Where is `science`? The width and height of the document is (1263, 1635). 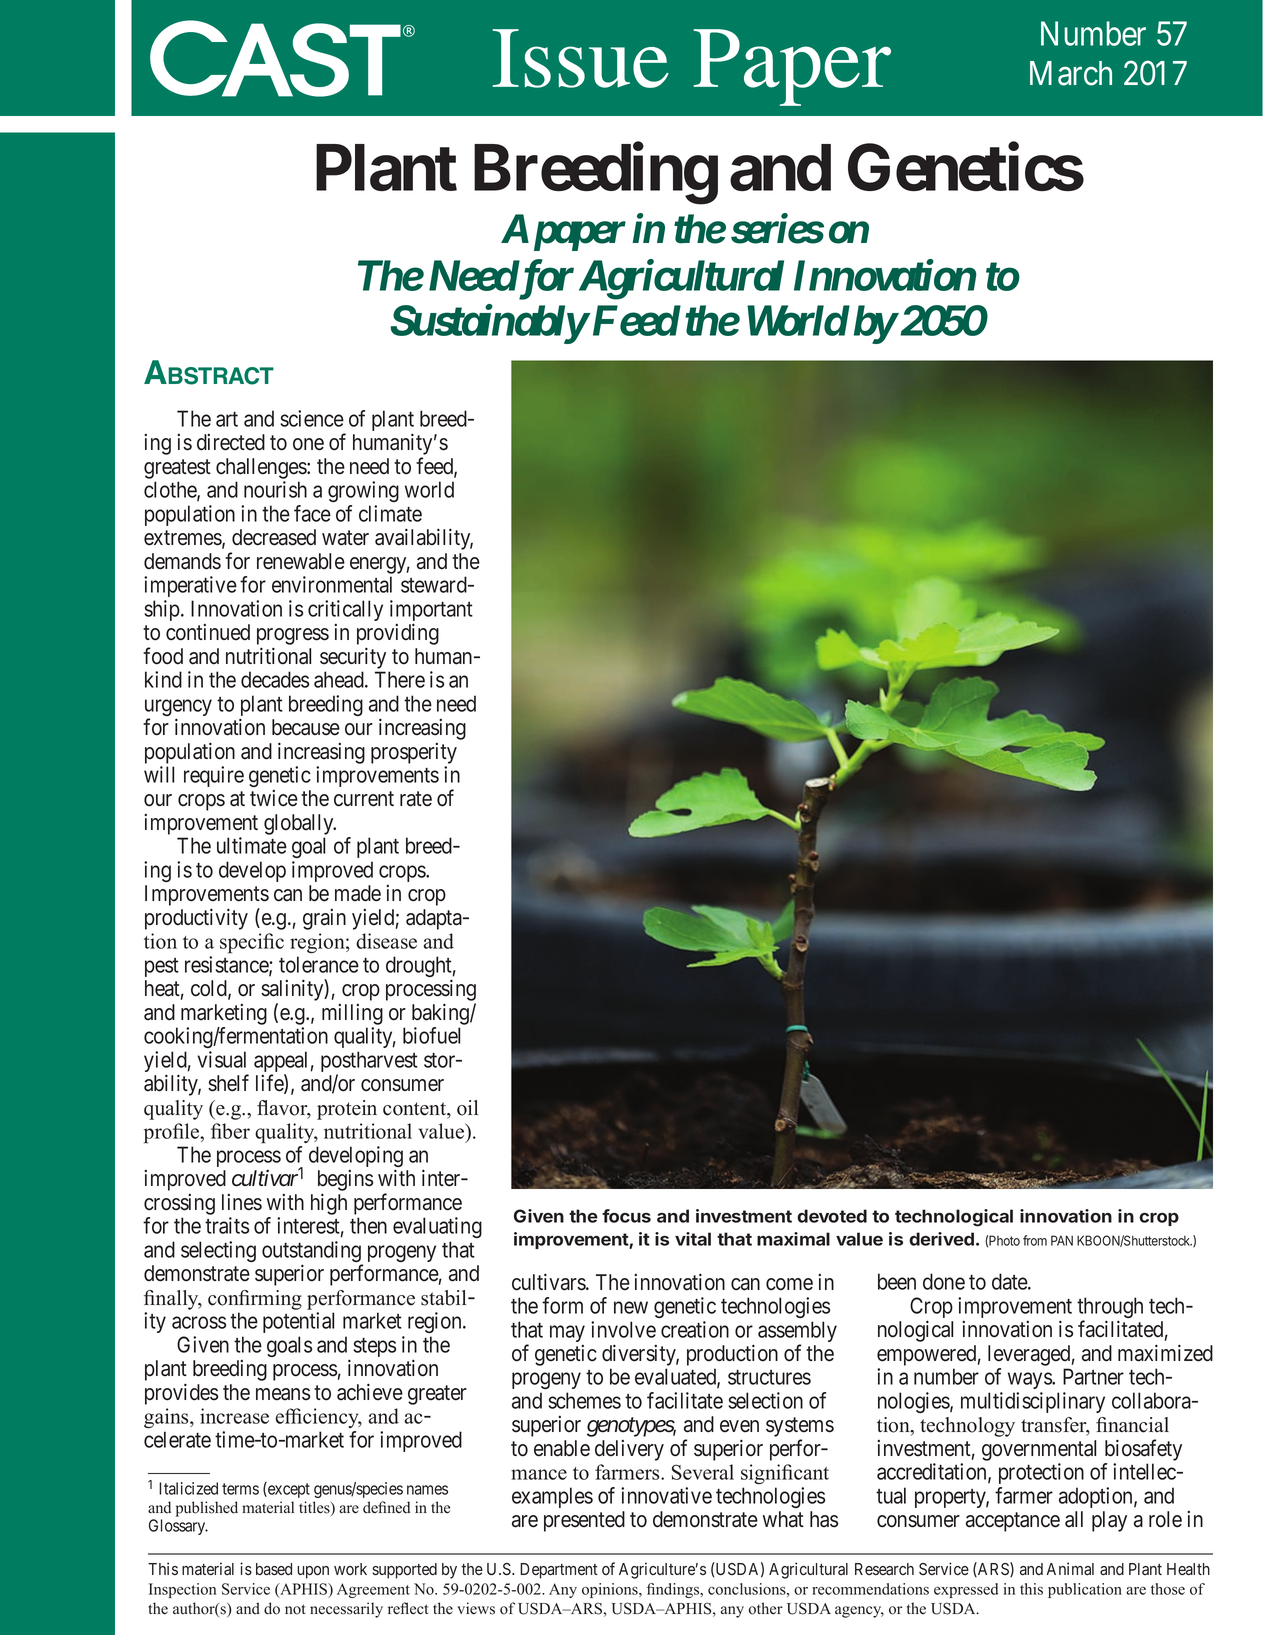 science is located at coordinates (312, 418).
